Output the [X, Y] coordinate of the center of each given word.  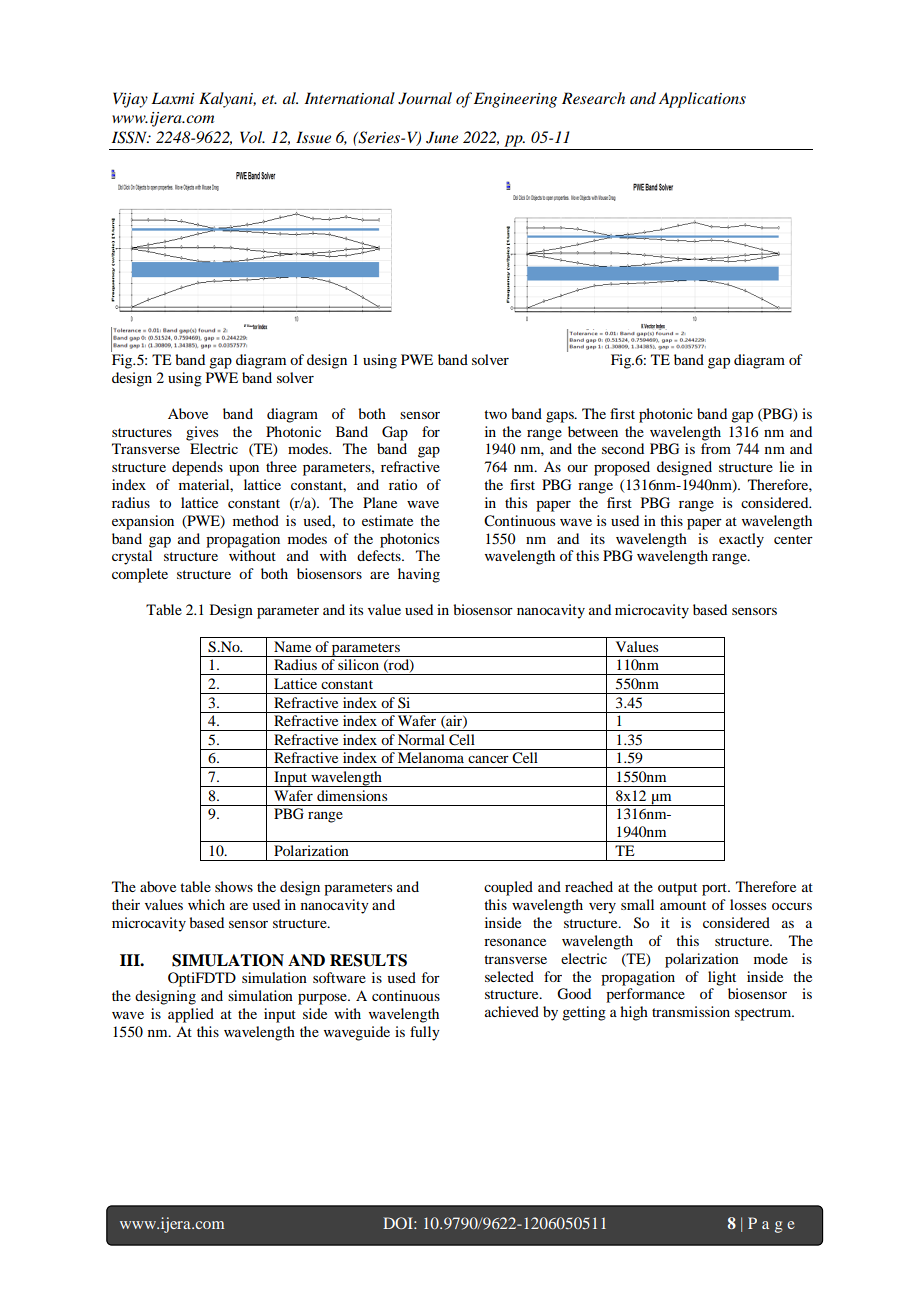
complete [140, 575]
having [419, 575]
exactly [741, 540]
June [442, 137]
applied [191, 1015]
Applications [702, 100]
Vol [252, 137]
